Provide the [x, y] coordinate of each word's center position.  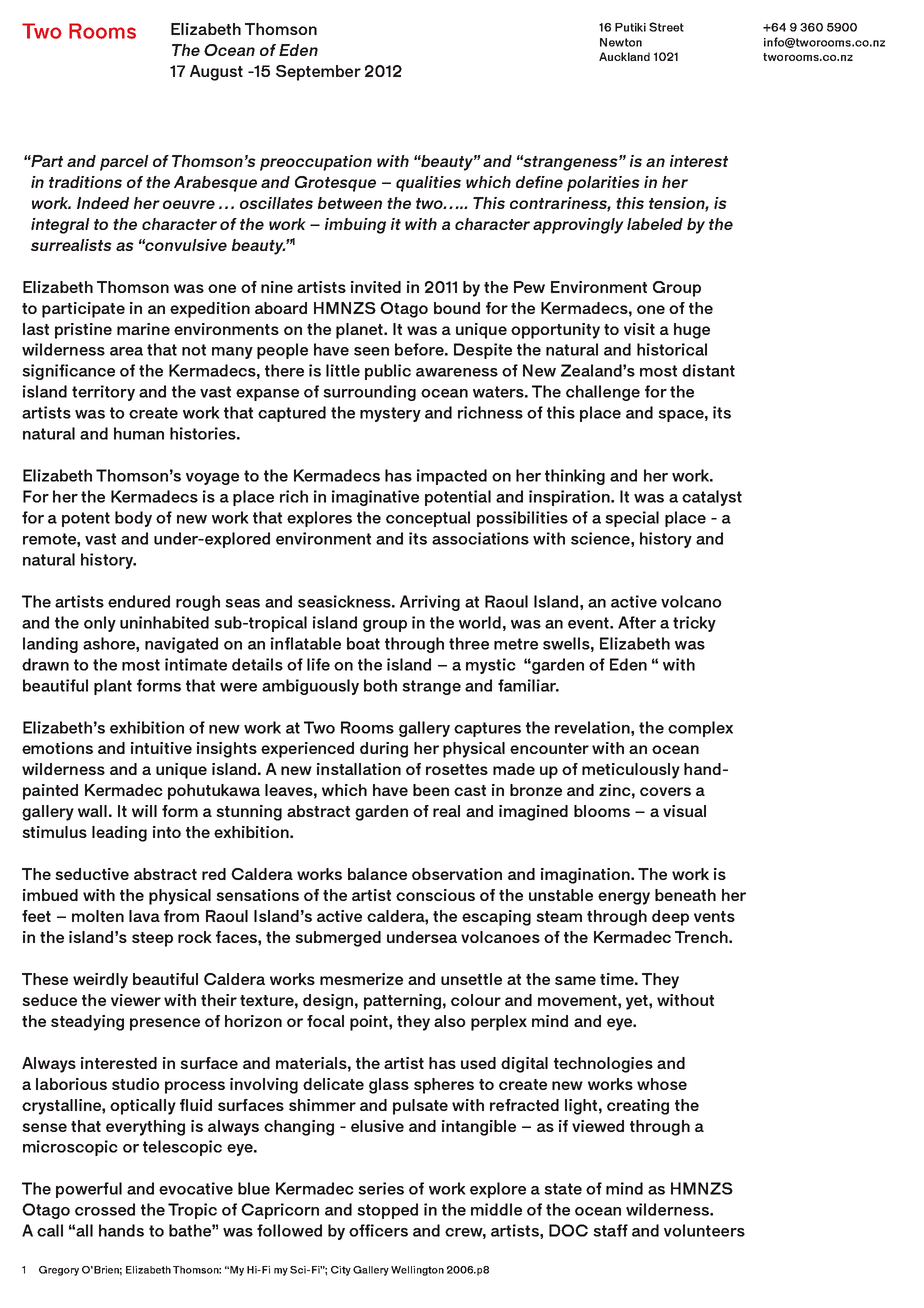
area [126, 351]
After [637, 622]
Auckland [624, 56]
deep [670, 918]
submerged [338, 939]
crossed [105, 1209]
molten [98, 916]
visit [639, 329]
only [100, 624]
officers [378, 1230]
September [318, 73]
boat [363, 643]
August [216, 73]
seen [371, 351]
